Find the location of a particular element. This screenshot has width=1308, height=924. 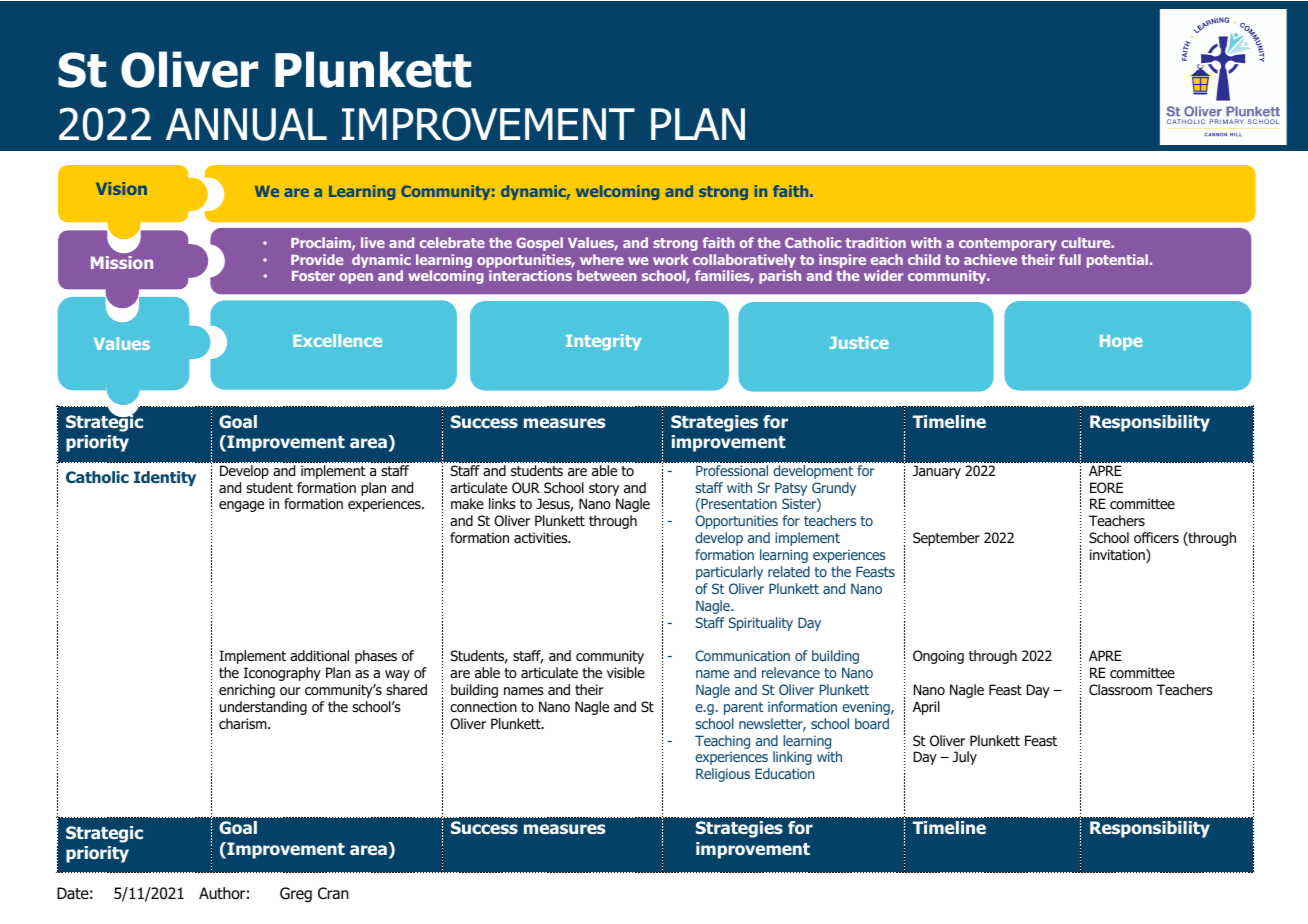

visible is located at coordinates (626, 672).
